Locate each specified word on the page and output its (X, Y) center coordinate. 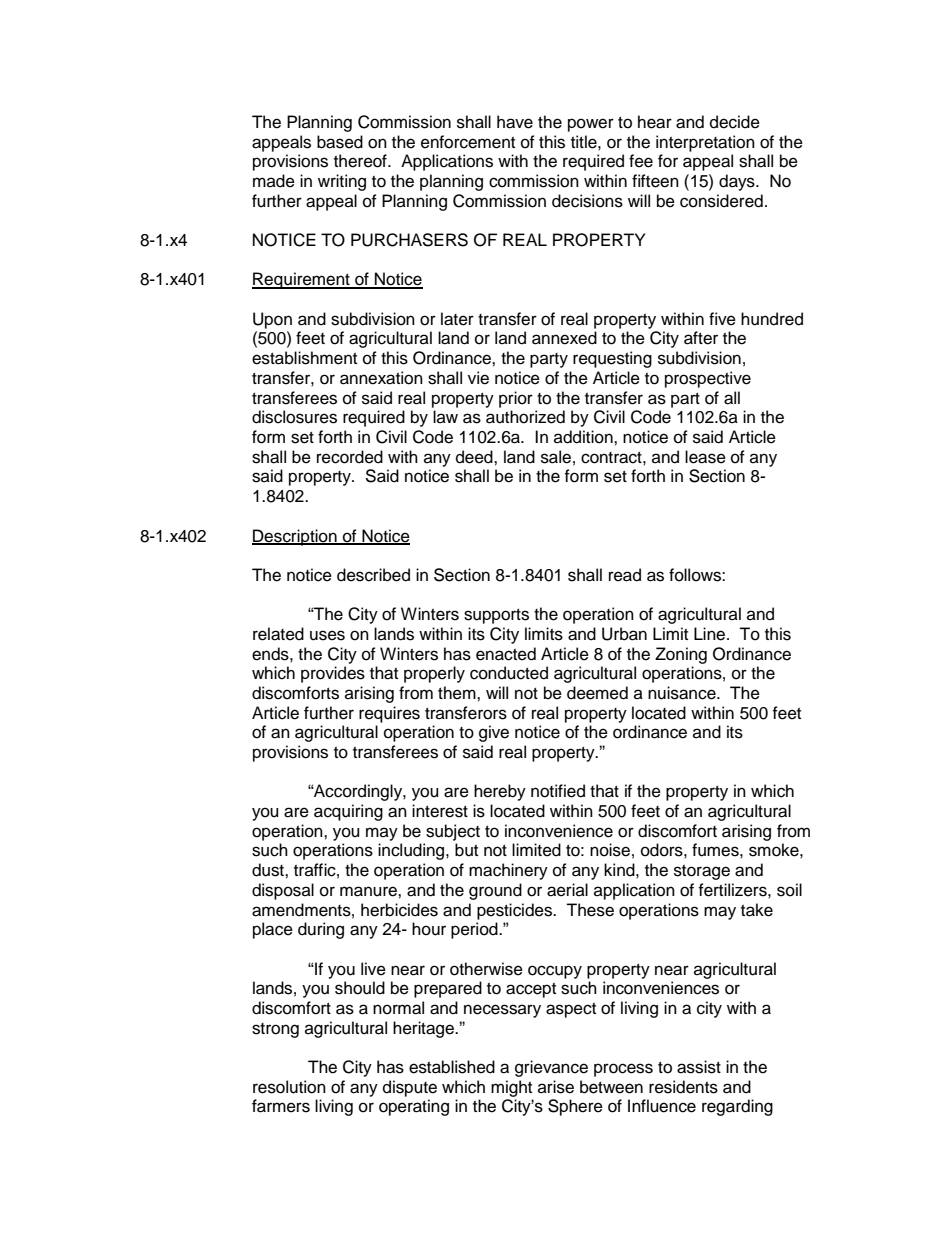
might (511, 1088)
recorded (350, 457)
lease (705, 457)
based (340, 142)
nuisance (683, 693)
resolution (289, 1087)
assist (699, 1067)
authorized (525, 417)
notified (558, 791)
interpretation (705, 143)
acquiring (348, 812)
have (515, 122)
